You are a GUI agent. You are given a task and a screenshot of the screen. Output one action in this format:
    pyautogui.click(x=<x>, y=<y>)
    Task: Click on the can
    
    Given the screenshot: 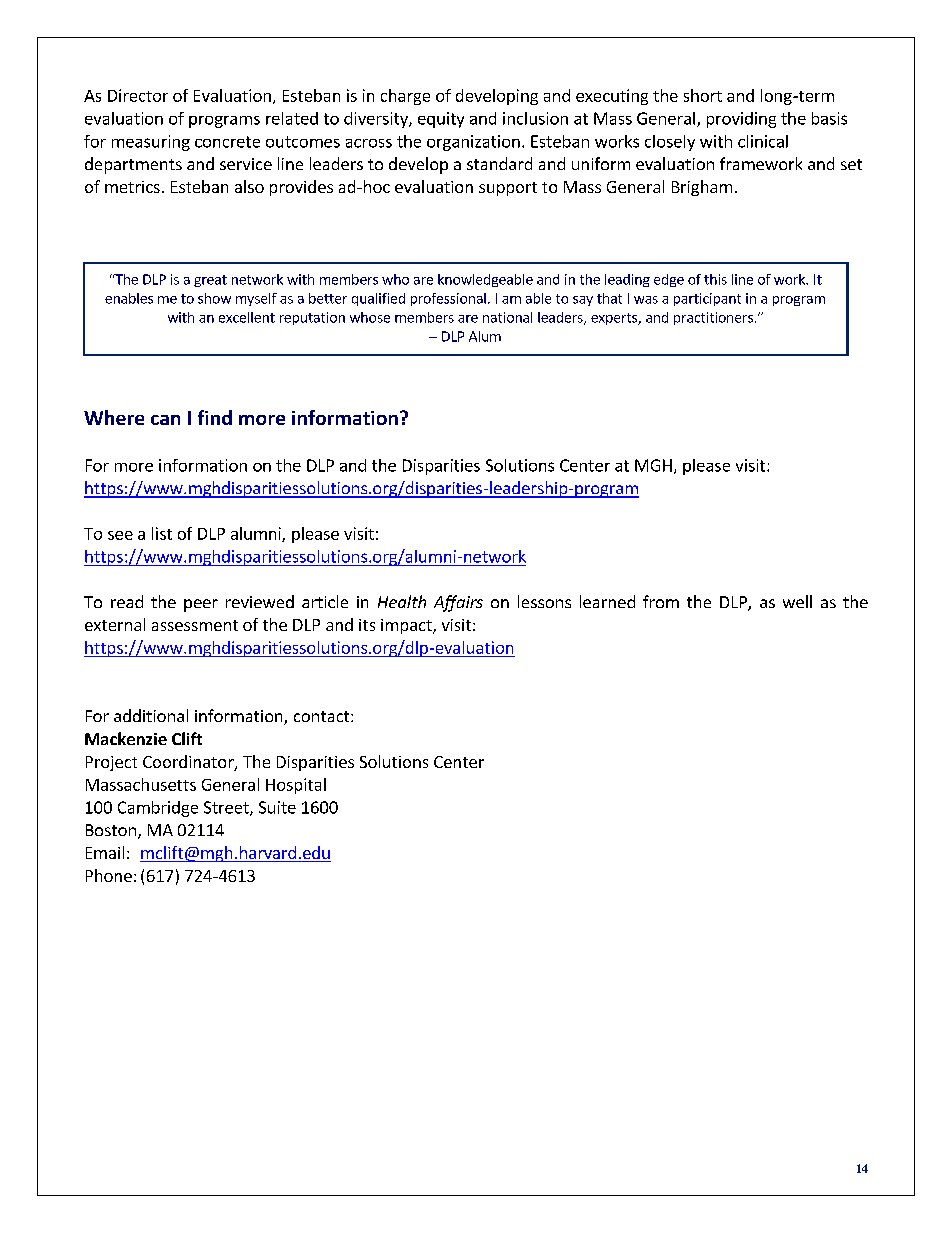 What is the action you would take?
    pyautogui.click(x=165, y=420)
